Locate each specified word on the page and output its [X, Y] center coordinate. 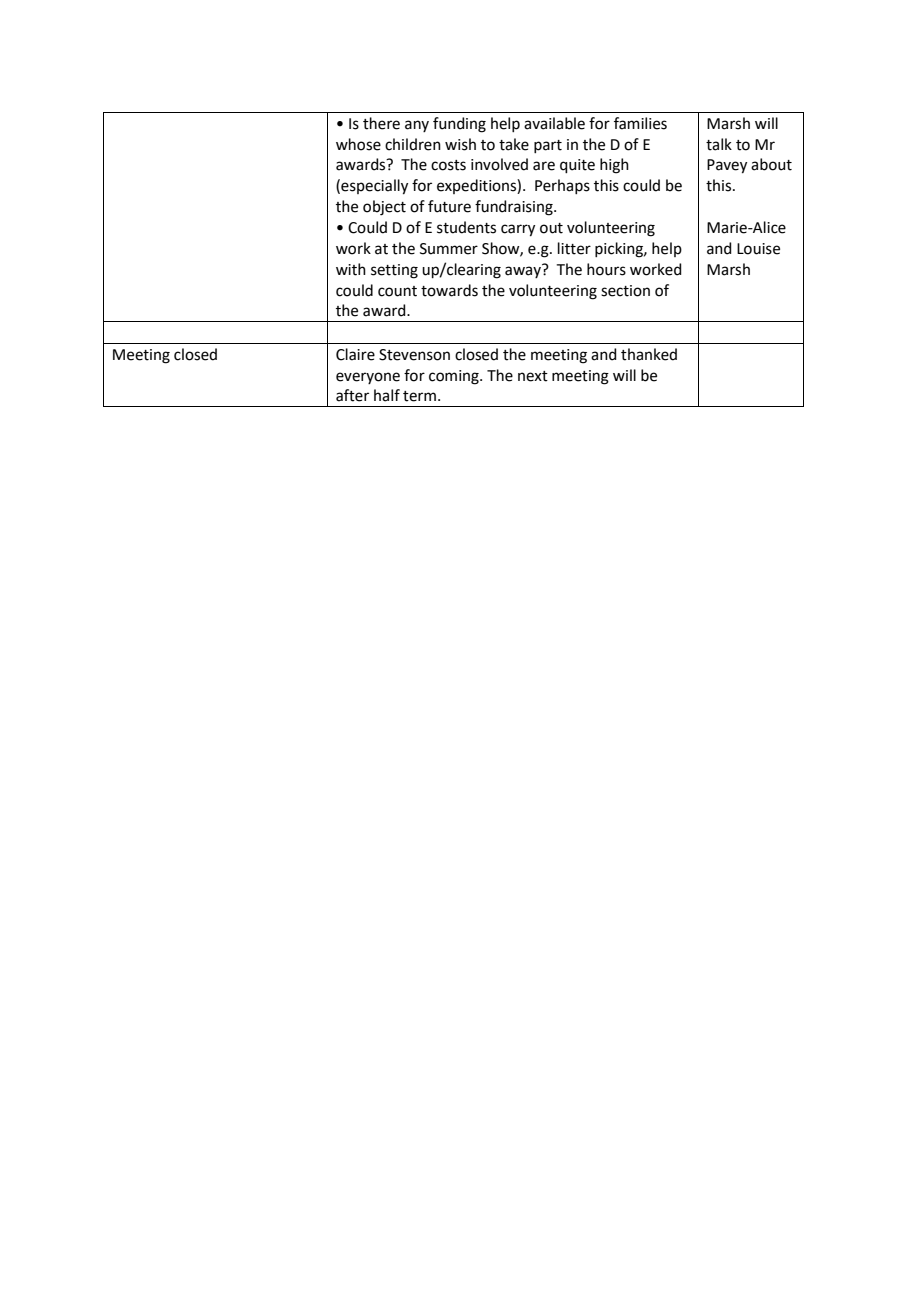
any [417, 126]
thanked [649, 354]
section [625, 291]
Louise [758, 249]
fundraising [515, 208]
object [384, 208]
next [533, 376]
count [397, 291]
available [554, 123]
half [387, 395]
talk [719, 144]
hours [606, 269]
